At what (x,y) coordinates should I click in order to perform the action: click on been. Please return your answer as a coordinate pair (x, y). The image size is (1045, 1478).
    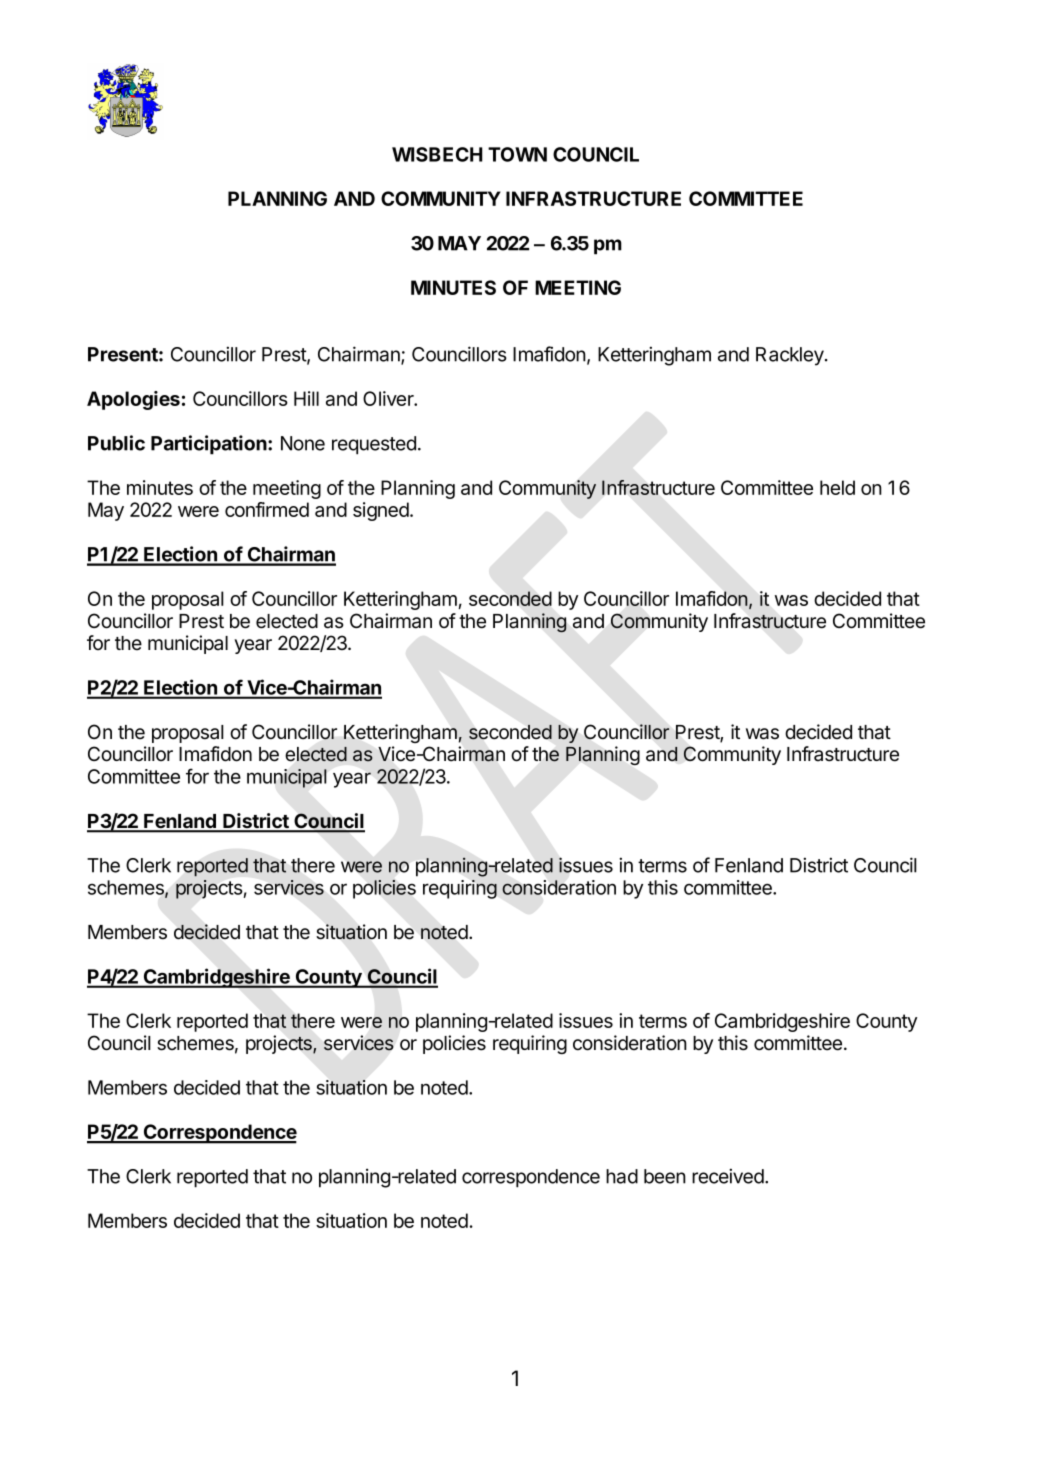
    Looking at the image, I should click on (665, 1176).
